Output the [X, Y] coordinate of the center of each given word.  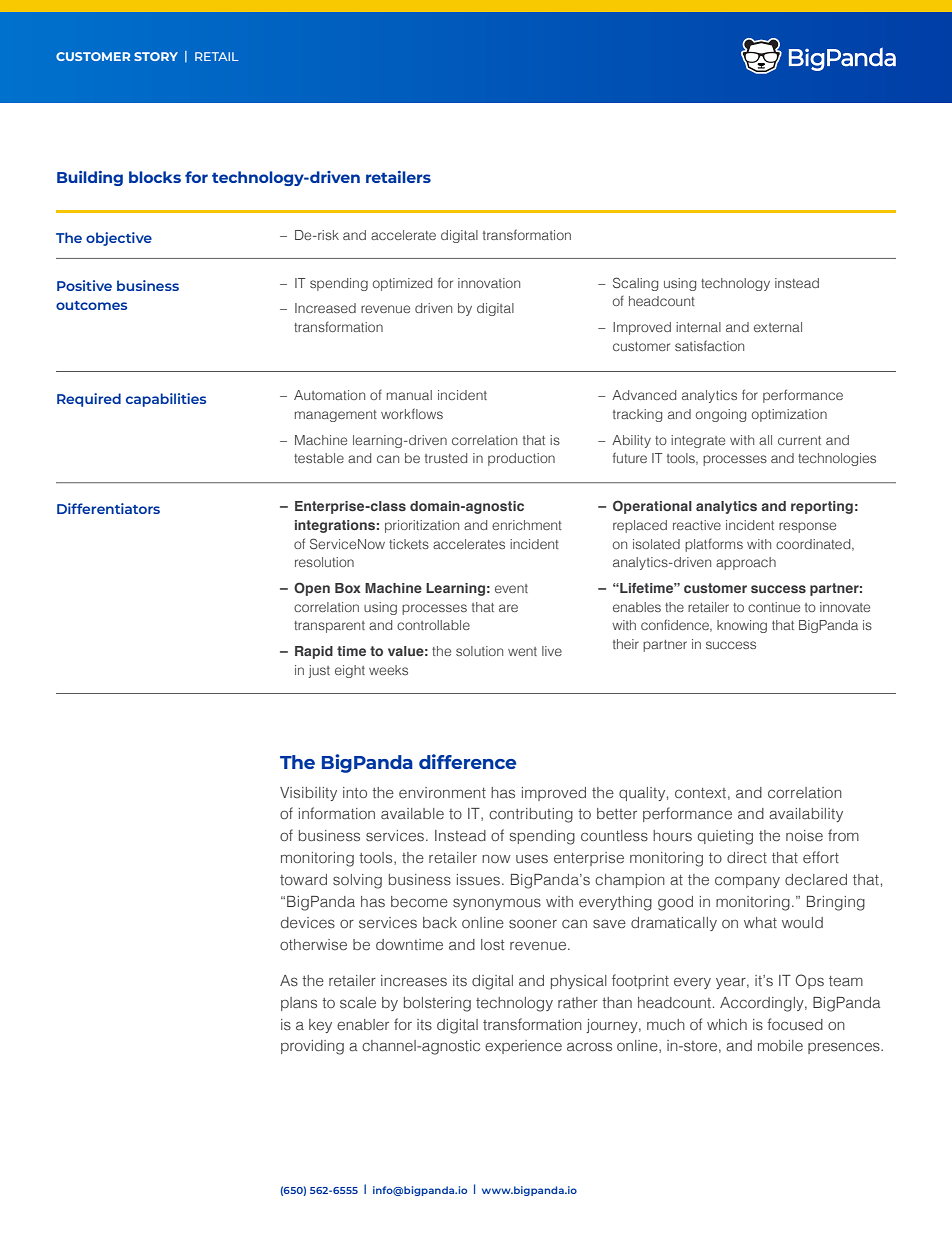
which [727, 1024]
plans [299, 1004]
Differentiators [108, 508]
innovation [489, 283]
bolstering [437, 1004]
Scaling [635, 284]
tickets [409, 544]
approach [746, 563]
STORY [156, 56]
